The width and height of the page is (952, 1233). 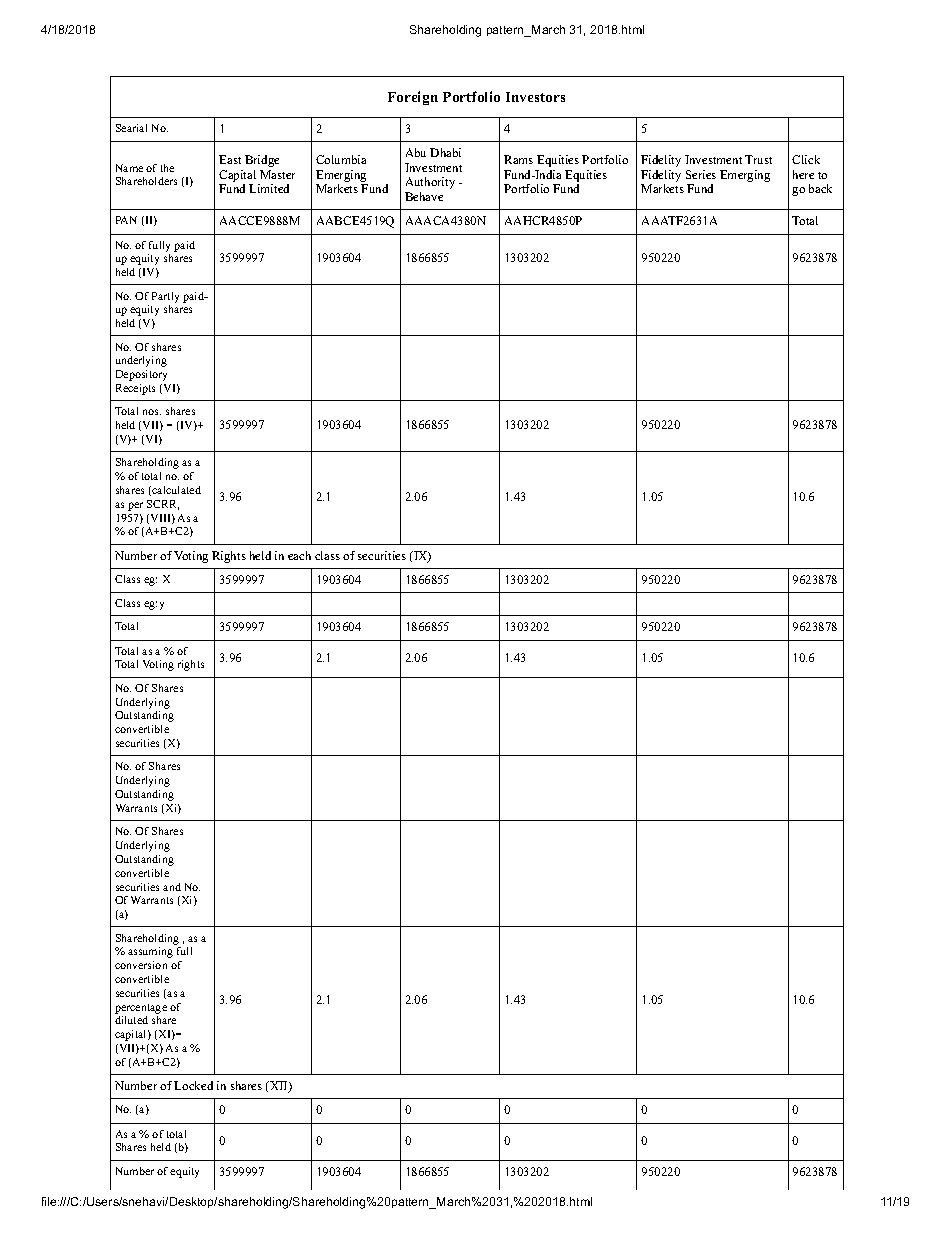 I want to click on assuming, so click(x=150, y=952).
